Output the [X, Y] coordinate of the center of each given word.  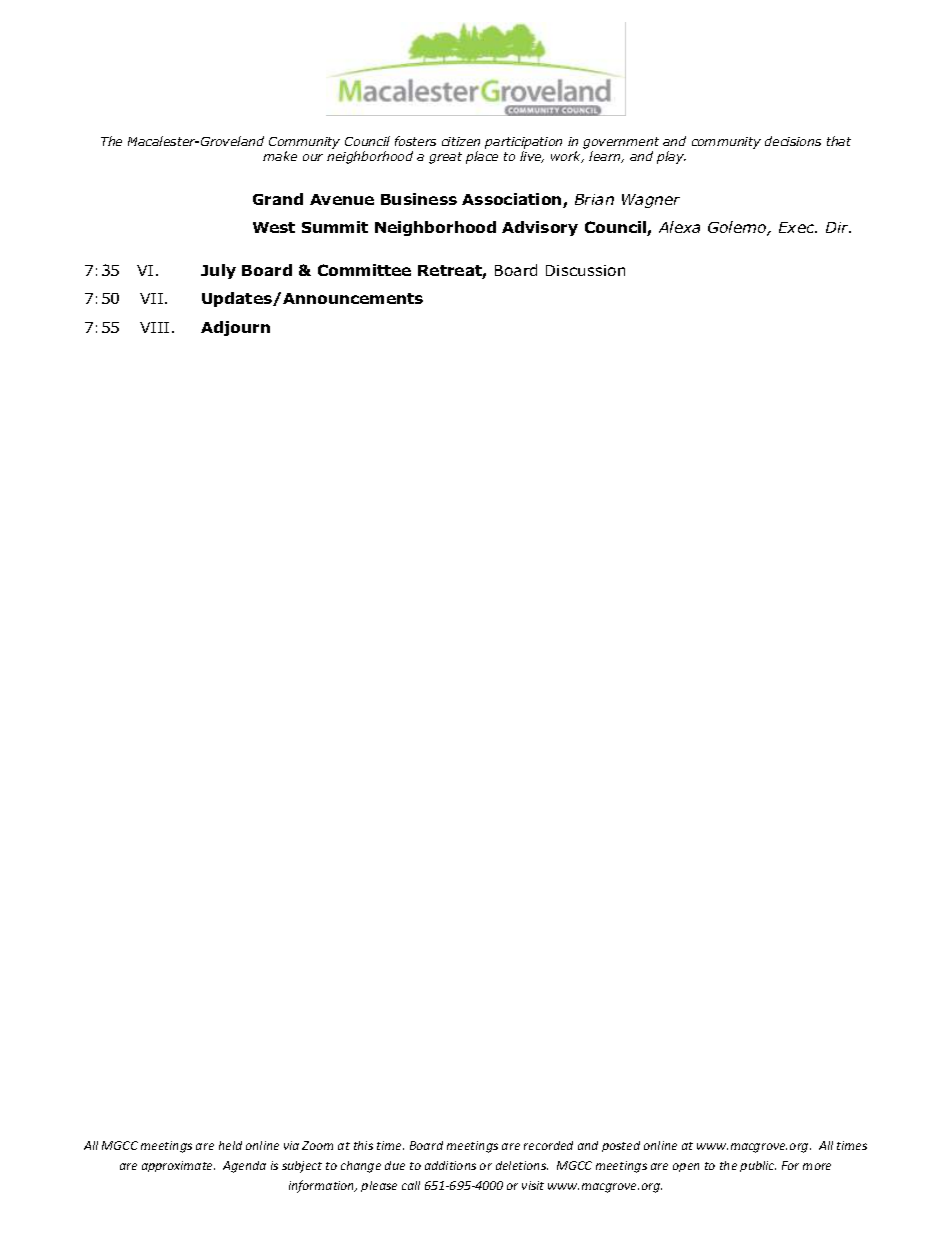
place [482, 157]
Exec [798, 227]
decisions [793, 141]
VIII [154, 327]
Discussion [585, 270]
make [280, 156]
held [230, 1145]
